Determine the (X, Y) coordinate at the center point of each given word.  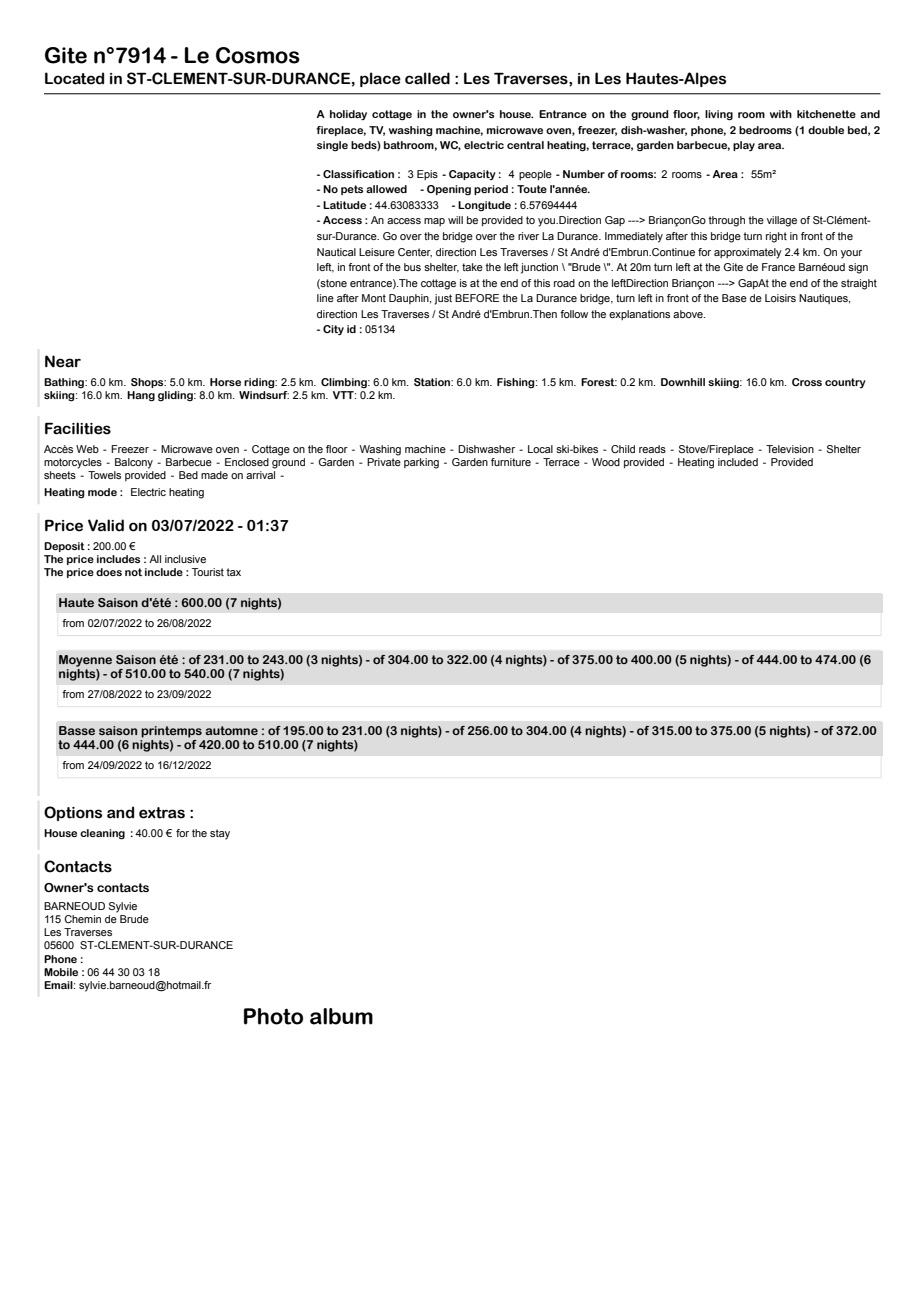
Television (790, 449)
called (427, 78)
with (781, 114)
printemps (171, 732)
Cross (807, 382)
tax (233, 572)
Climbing (345, 383)
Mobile (61, 972)
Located (74, 78)
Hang (141, 396)
